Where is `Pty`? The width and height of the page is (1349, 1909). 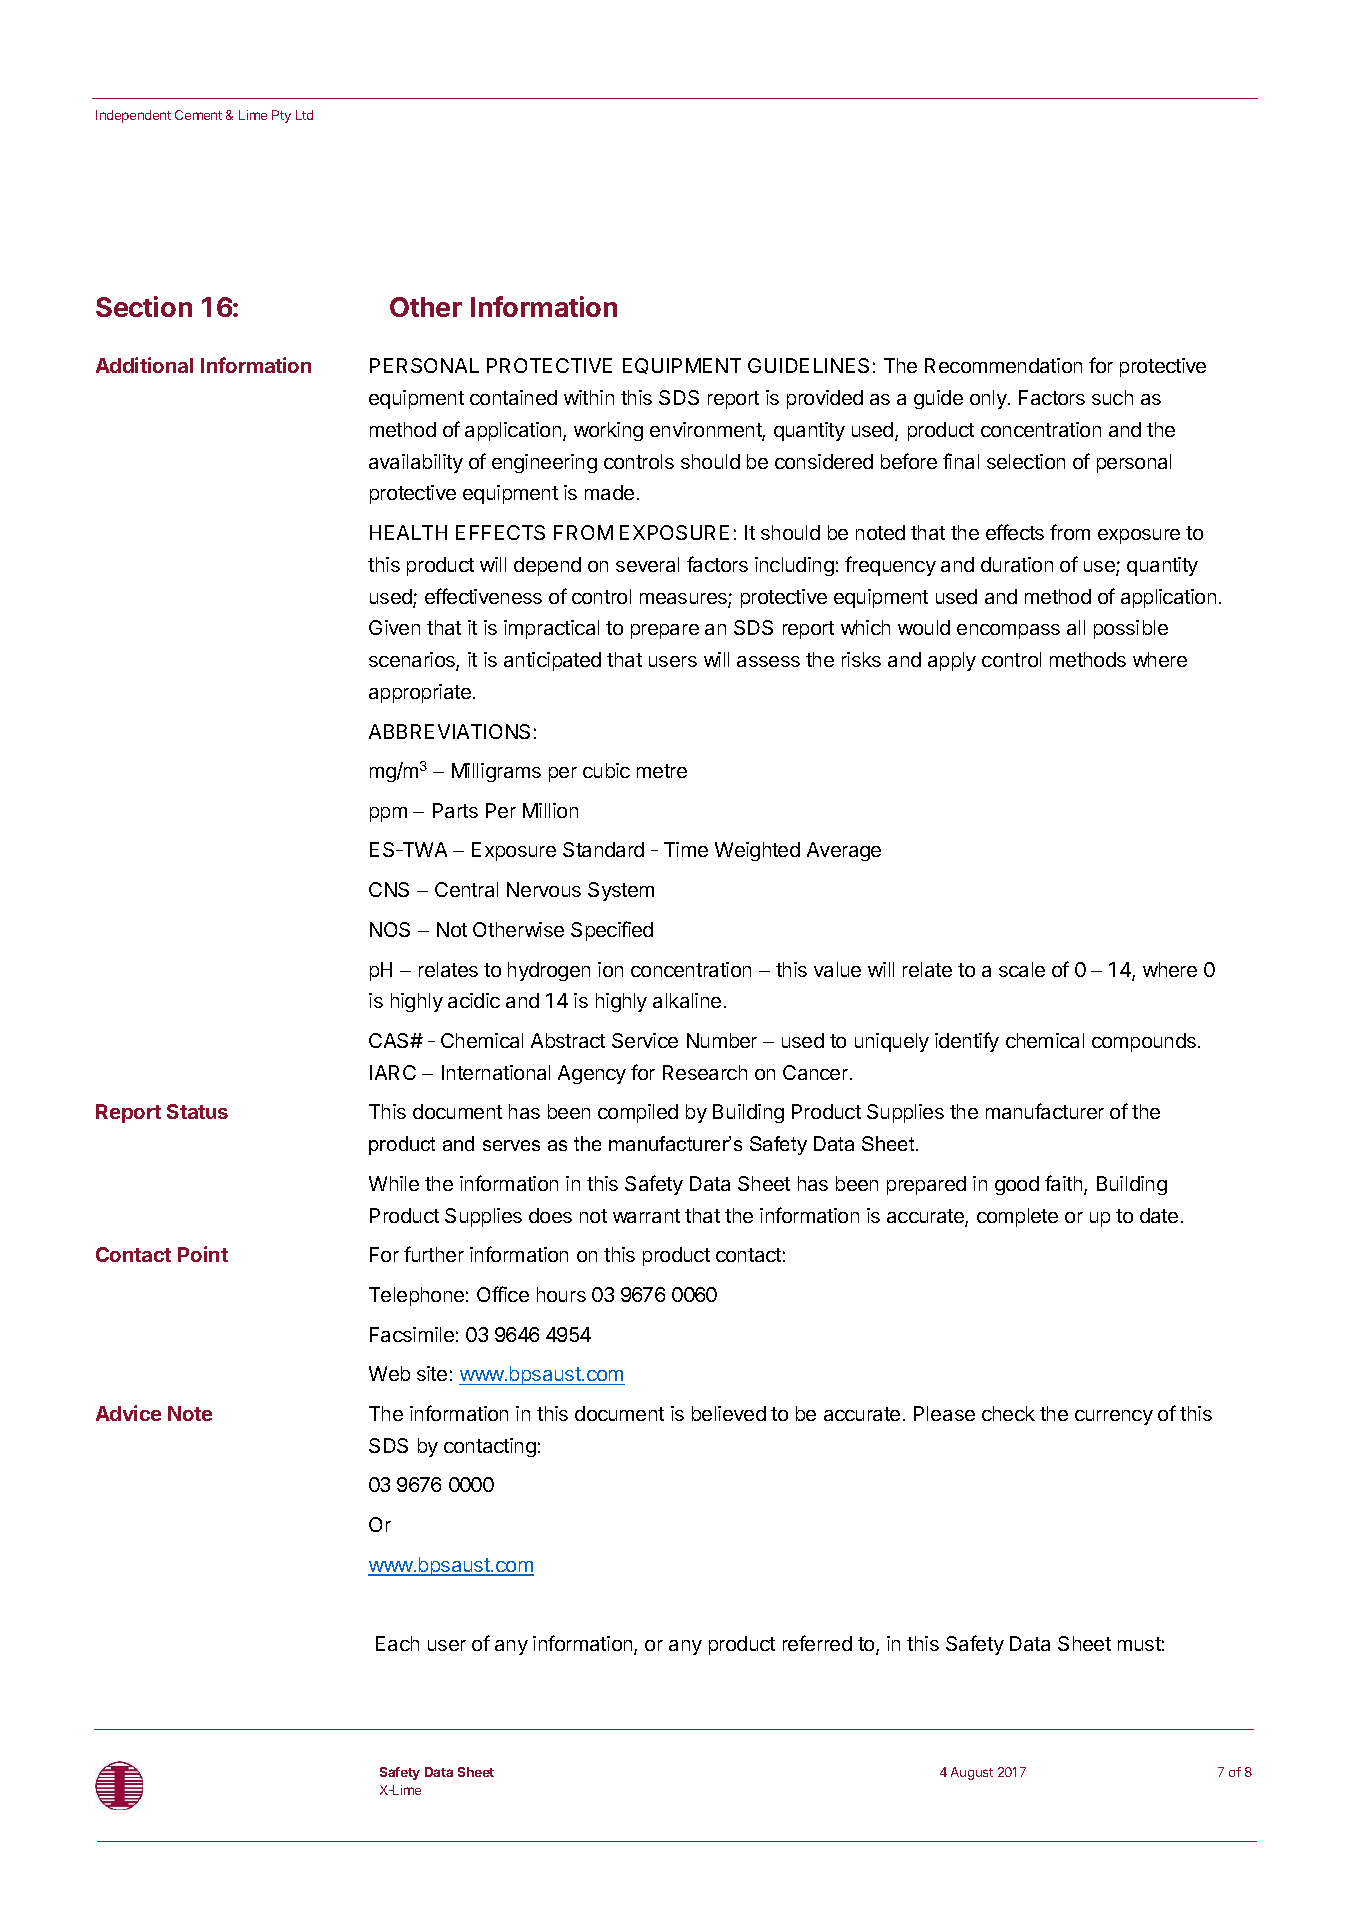
Pty is located at coordinates (281, 116).
